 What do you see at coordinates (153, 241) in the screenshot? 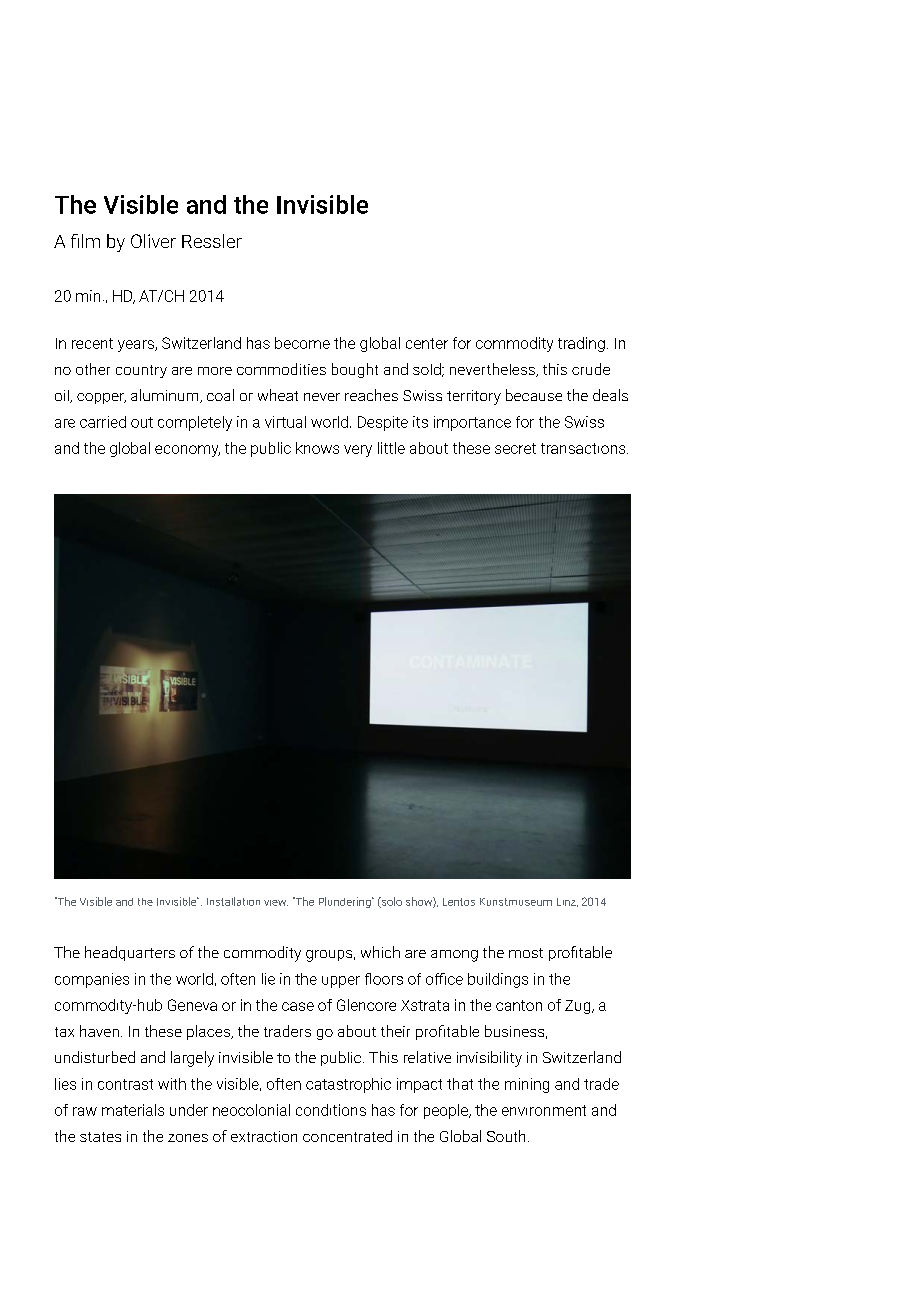
I see `Oliver` at bounding box center [153, 241].
